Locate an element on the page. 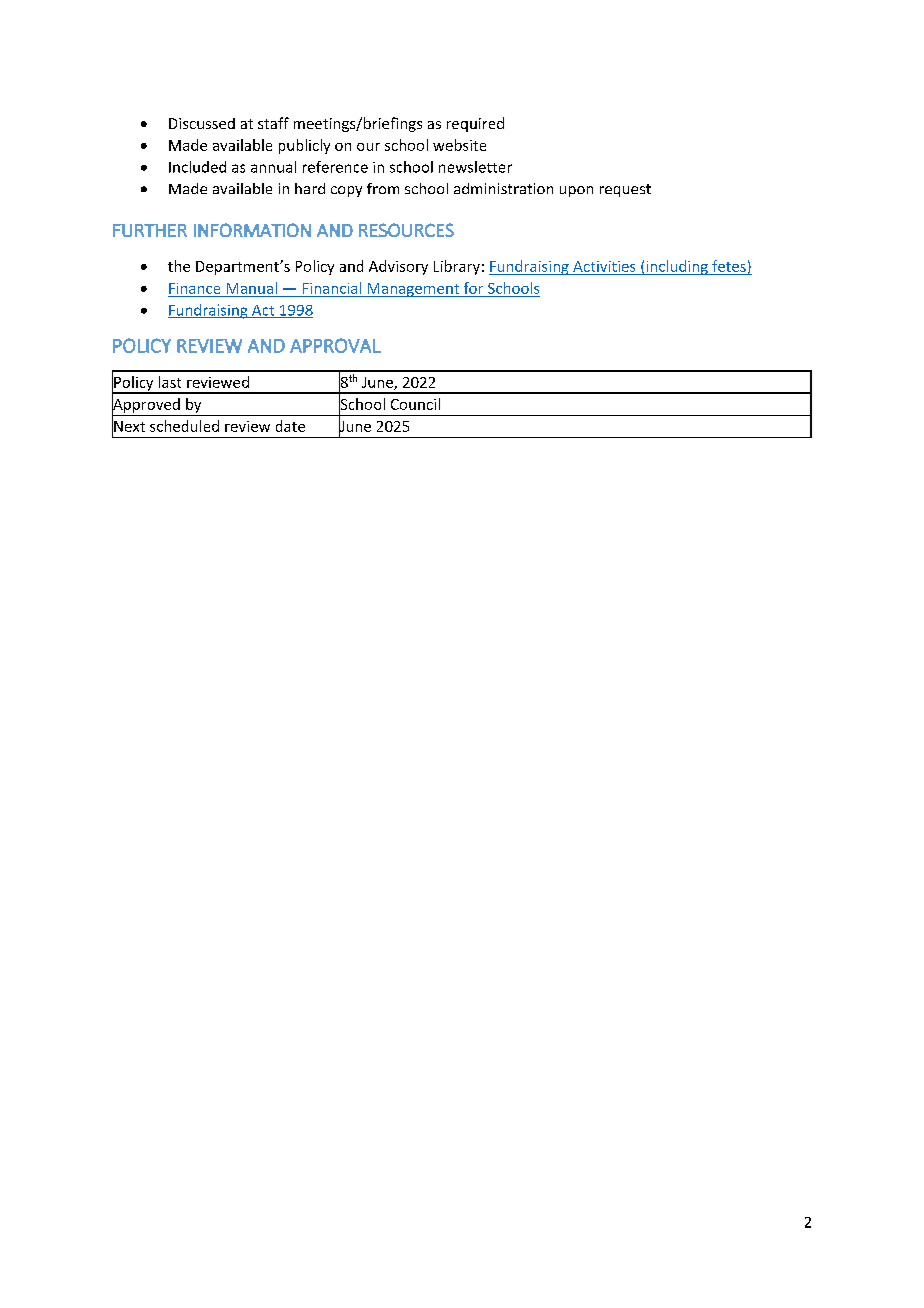 This document has width=924, height=1308. date is located at coordinates (290, 426).
